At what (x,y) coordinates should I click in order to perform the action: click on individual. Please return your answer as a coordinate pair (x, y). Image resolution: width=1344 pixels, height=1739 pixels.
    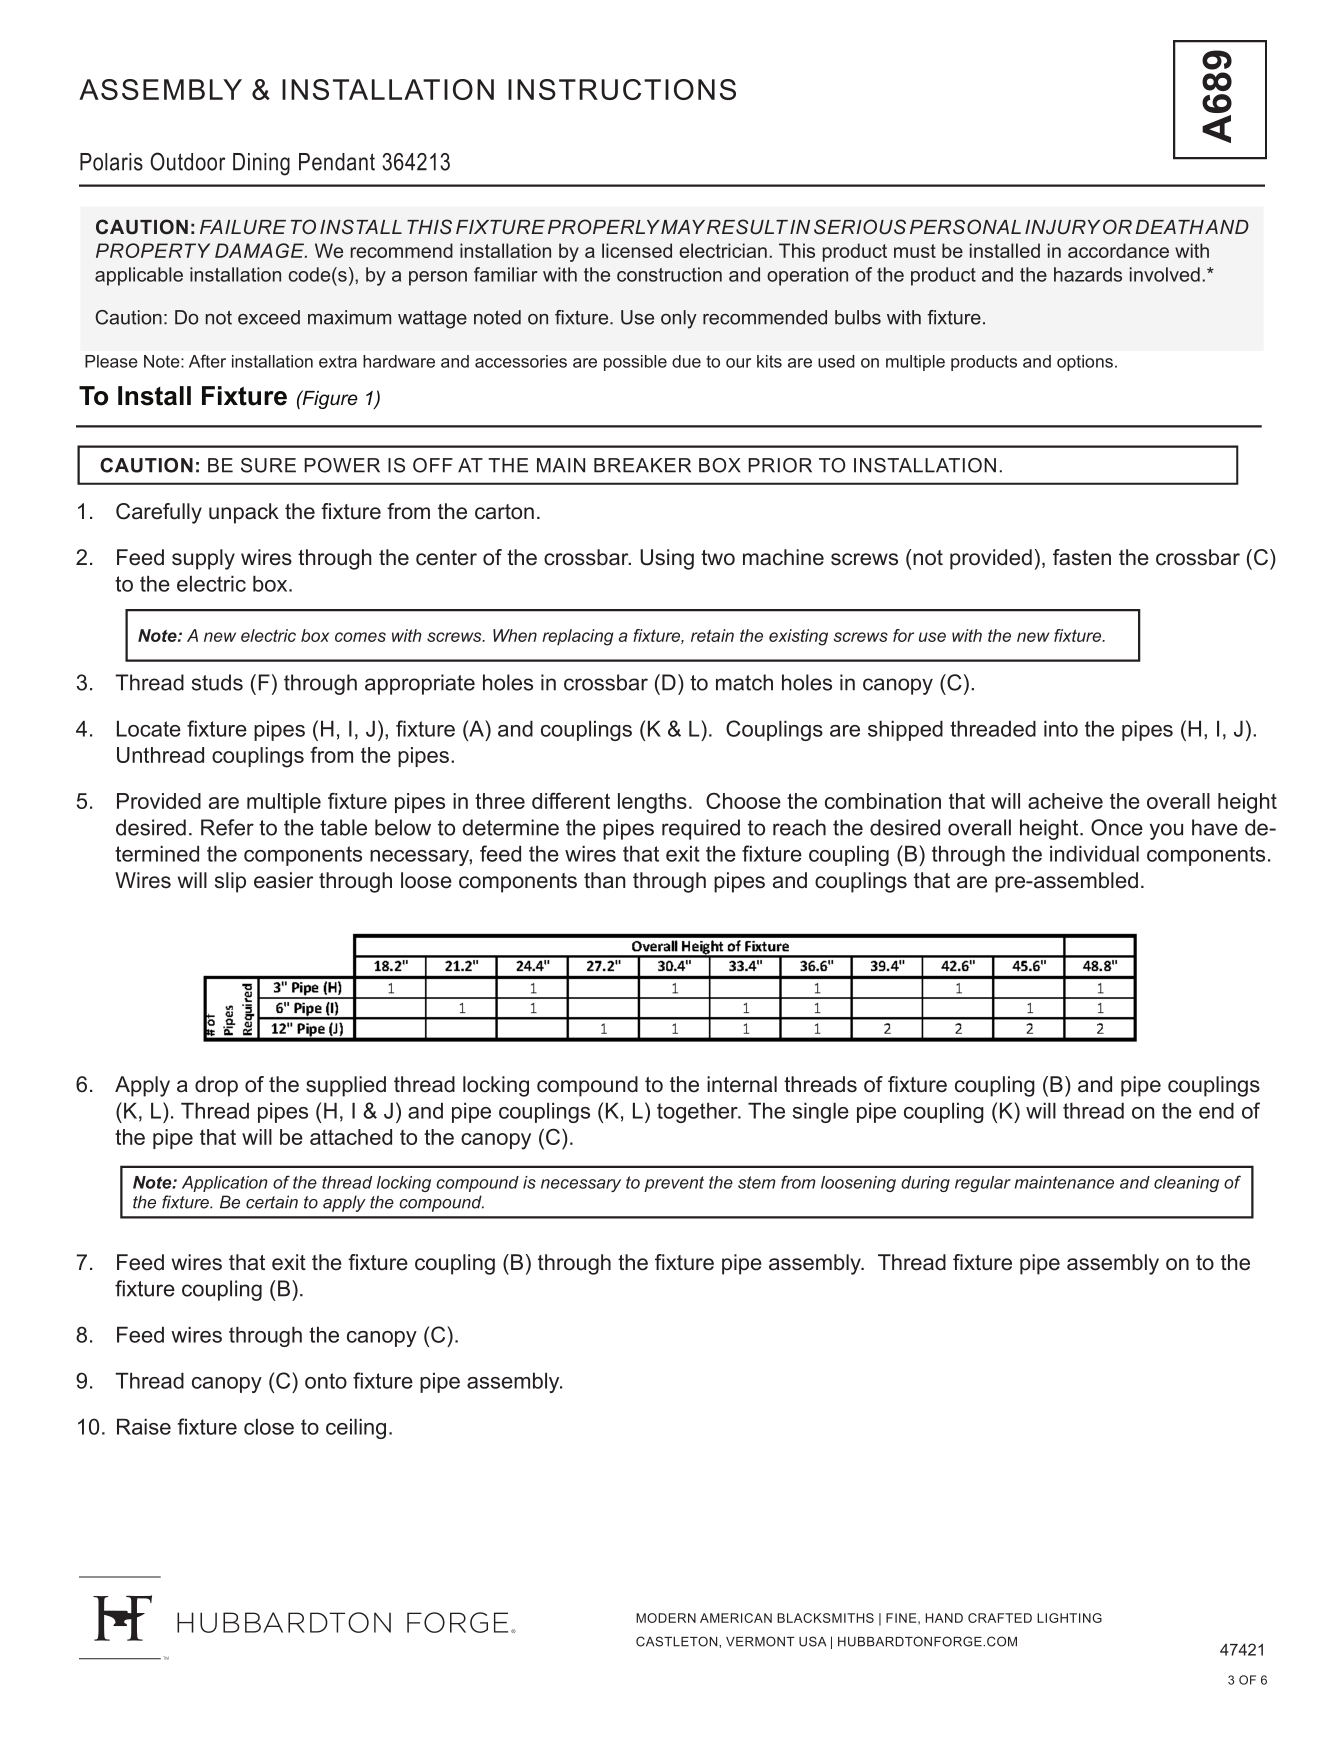
    Looking at the image, I should click on (1094, 853).
